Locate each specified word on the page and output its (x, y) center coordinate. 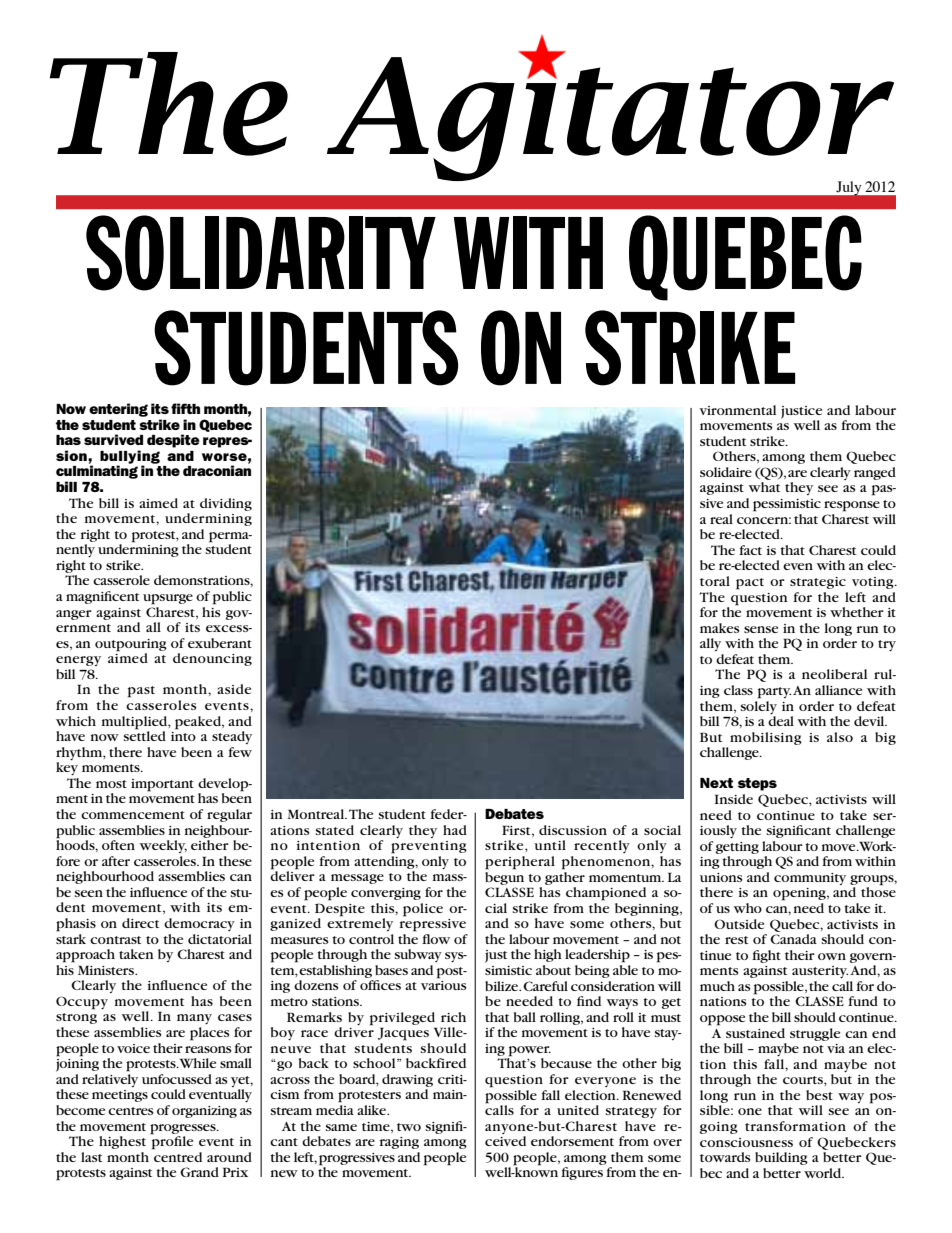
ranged (875, 473)
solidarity (261, 253)
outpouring (131, 645)
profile (172, 1142)
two (409, 1127)
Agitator (610, 116)
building (781, 1158)
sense (761, 629)
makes (720, 628)
